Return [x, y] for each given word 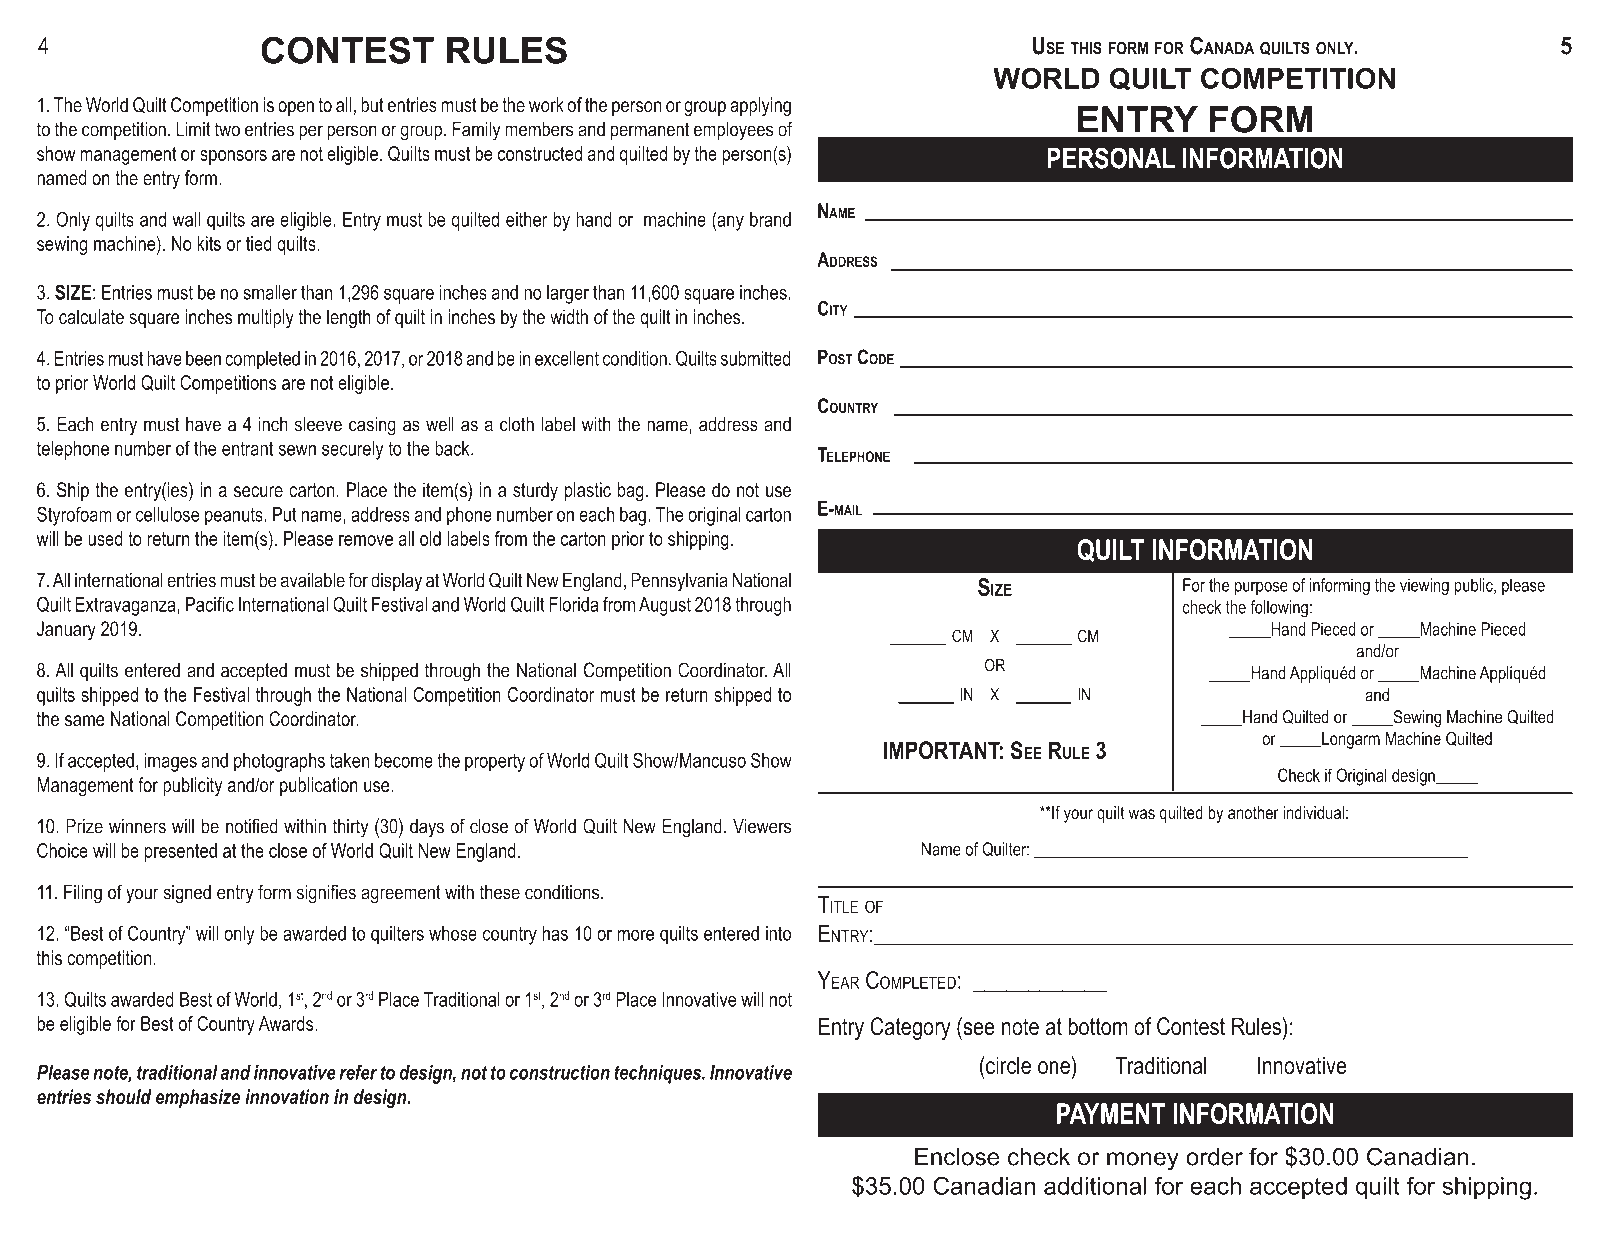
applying [760, 107]
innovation [287, 1096]
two [227, 129]
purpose [1261, 588]
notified [252, 826]
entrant [247, 448]
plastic [588, 491]
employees [733, 131]
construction [560, 1072]
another [1253, 812]
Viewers [762, 826]
